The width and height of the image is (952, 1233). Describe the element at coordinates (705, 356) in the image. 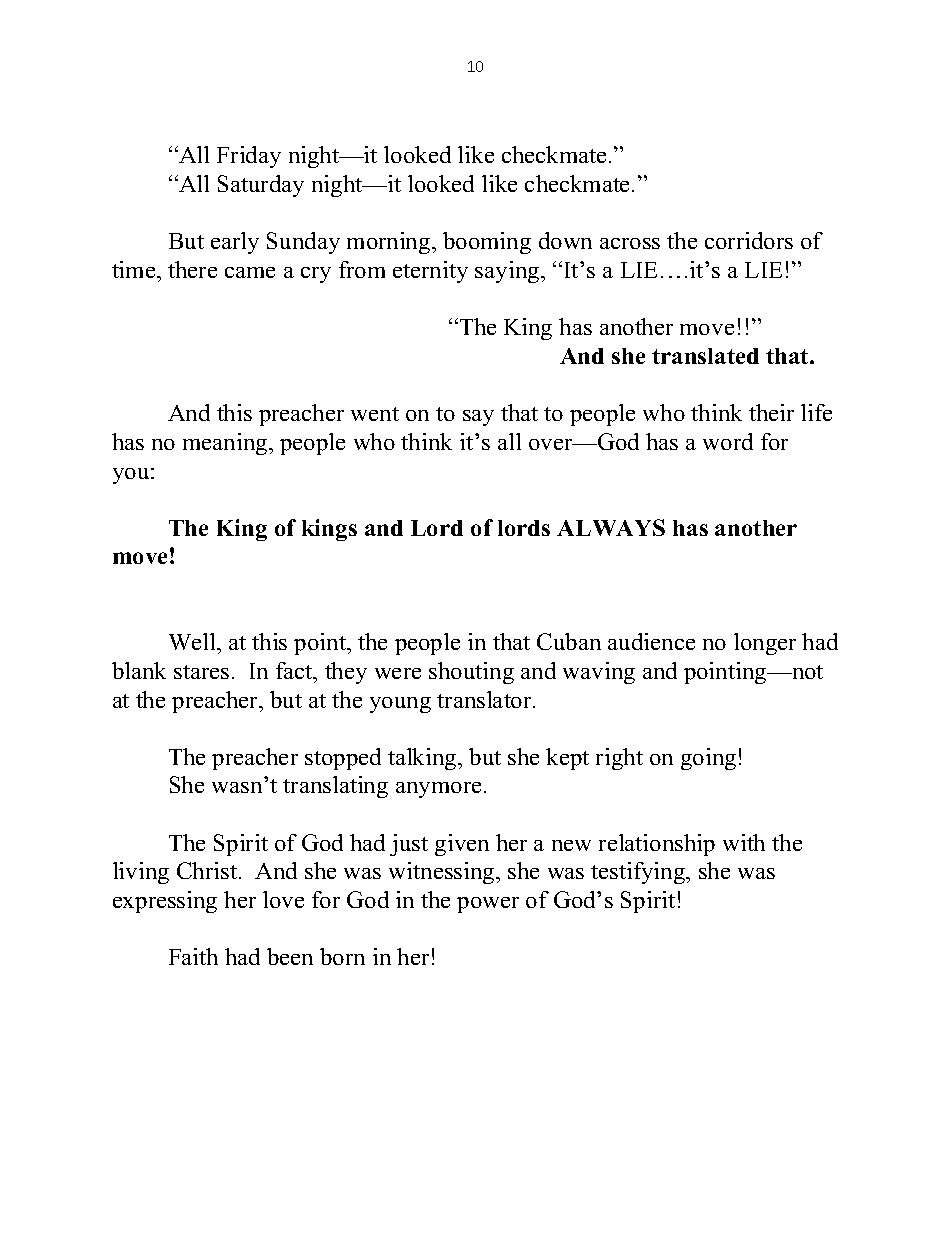

I see `translated` at that location.
